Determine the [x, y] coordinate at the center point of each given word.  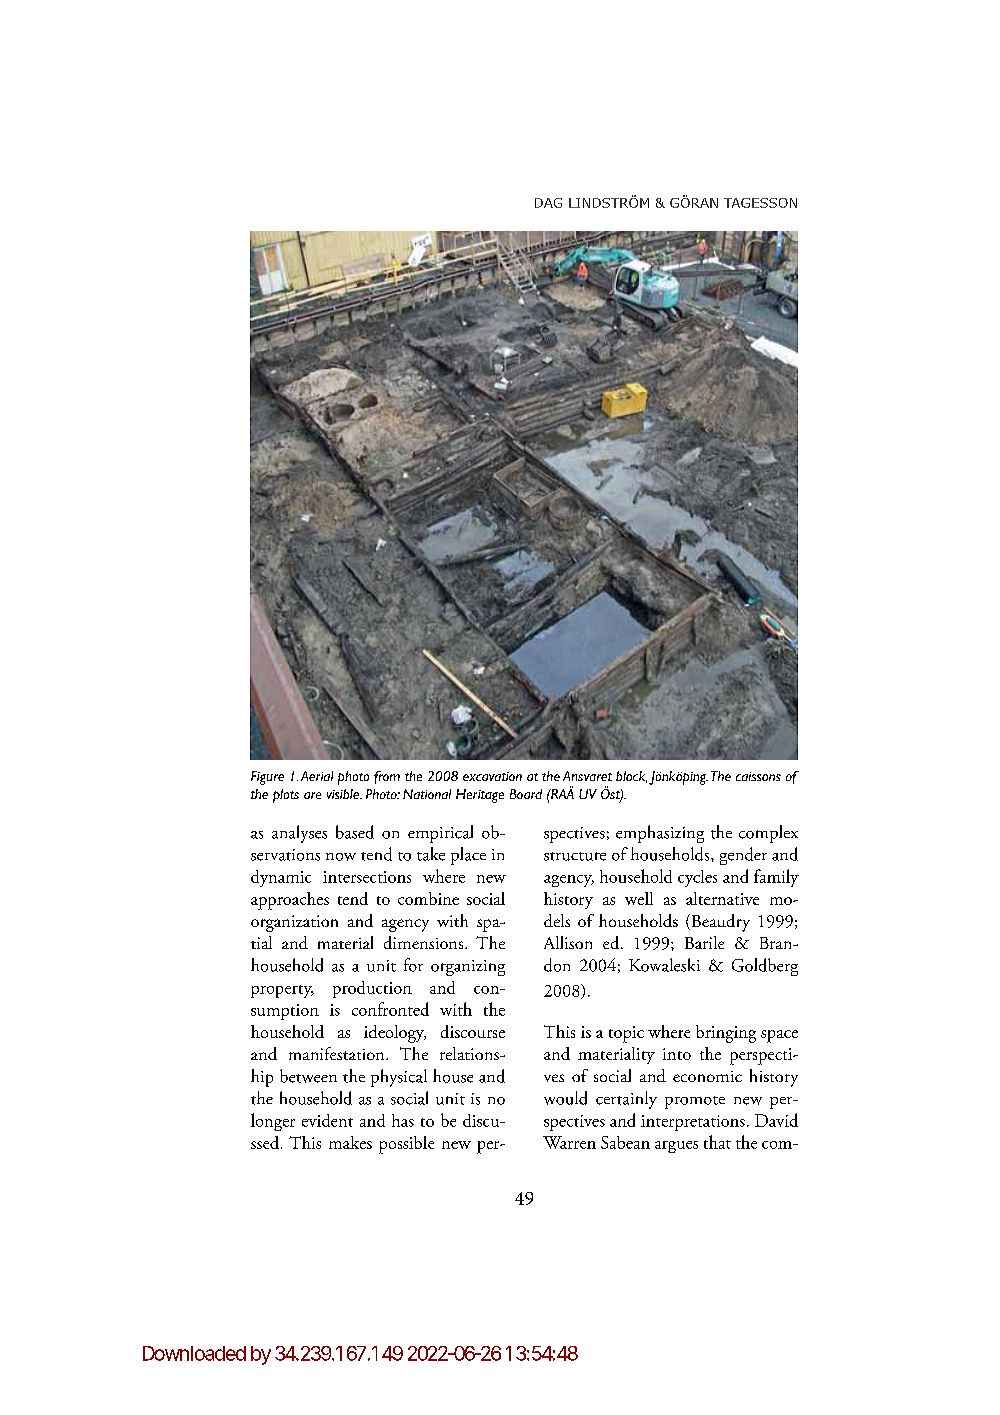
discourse [473, 1031]
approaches [290, 901]
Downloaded [194, 1353]
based [355, 832]
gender [743, 856]
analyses [299, 834]
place [468, 856]
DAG [548, 203]
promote [695, 1102]
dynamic [281, 878]
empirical [440, 834]
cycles [697, 878]
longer [273, 1122]
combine [428, 898]
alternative [722, 898]
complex [768, 834]
